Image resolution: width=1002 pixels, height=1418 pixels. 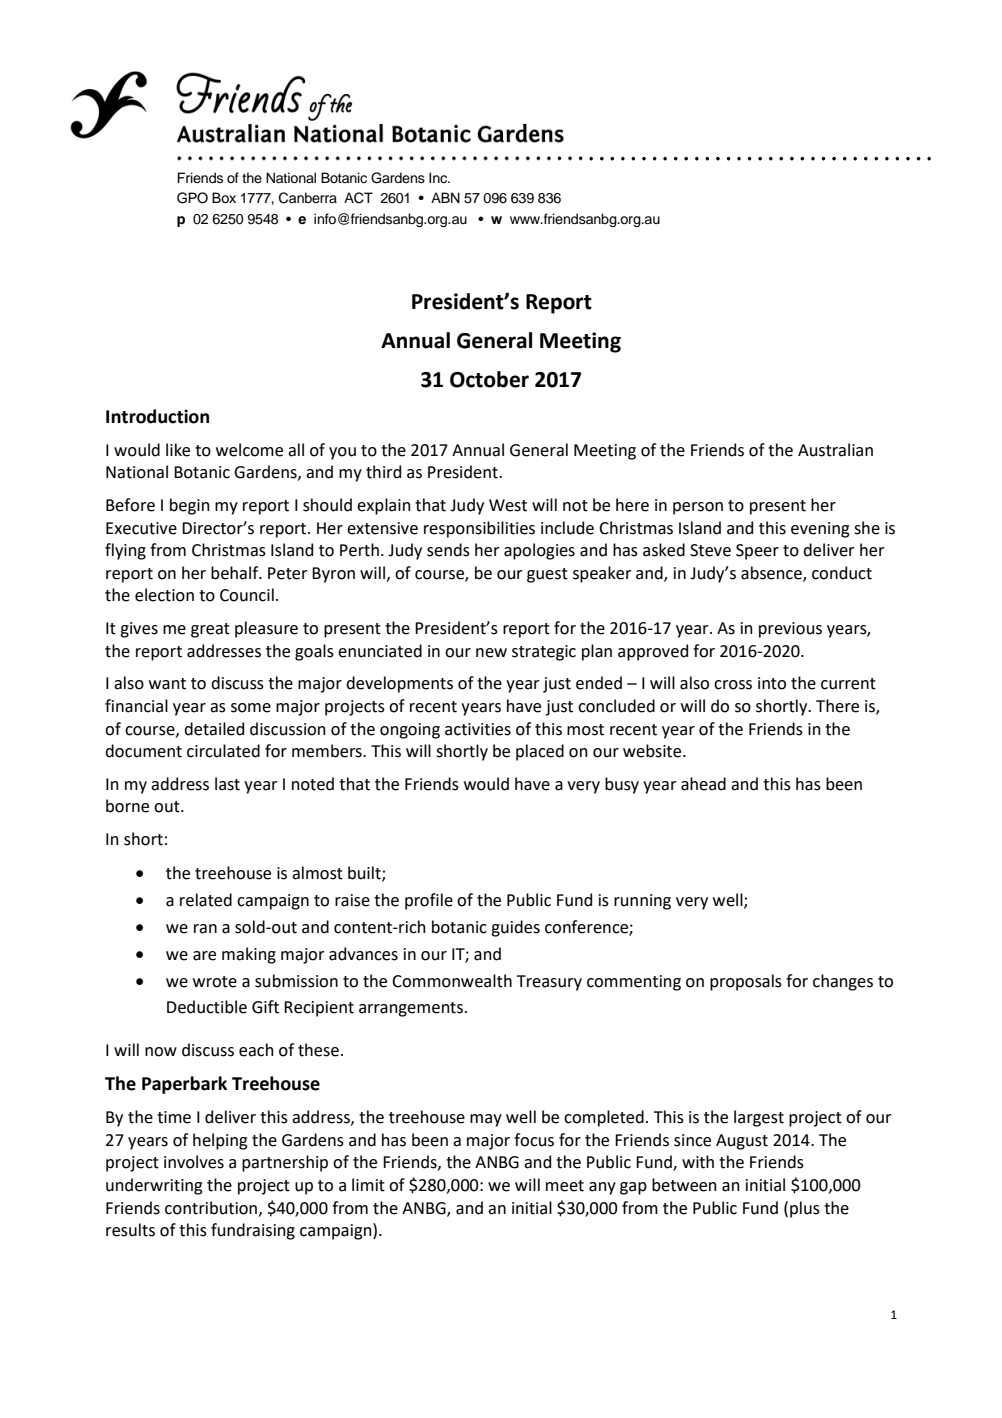 What do you see at coordinates (642, 902) in the screenshot?
I see `running` at bounding box center [642, 902].
